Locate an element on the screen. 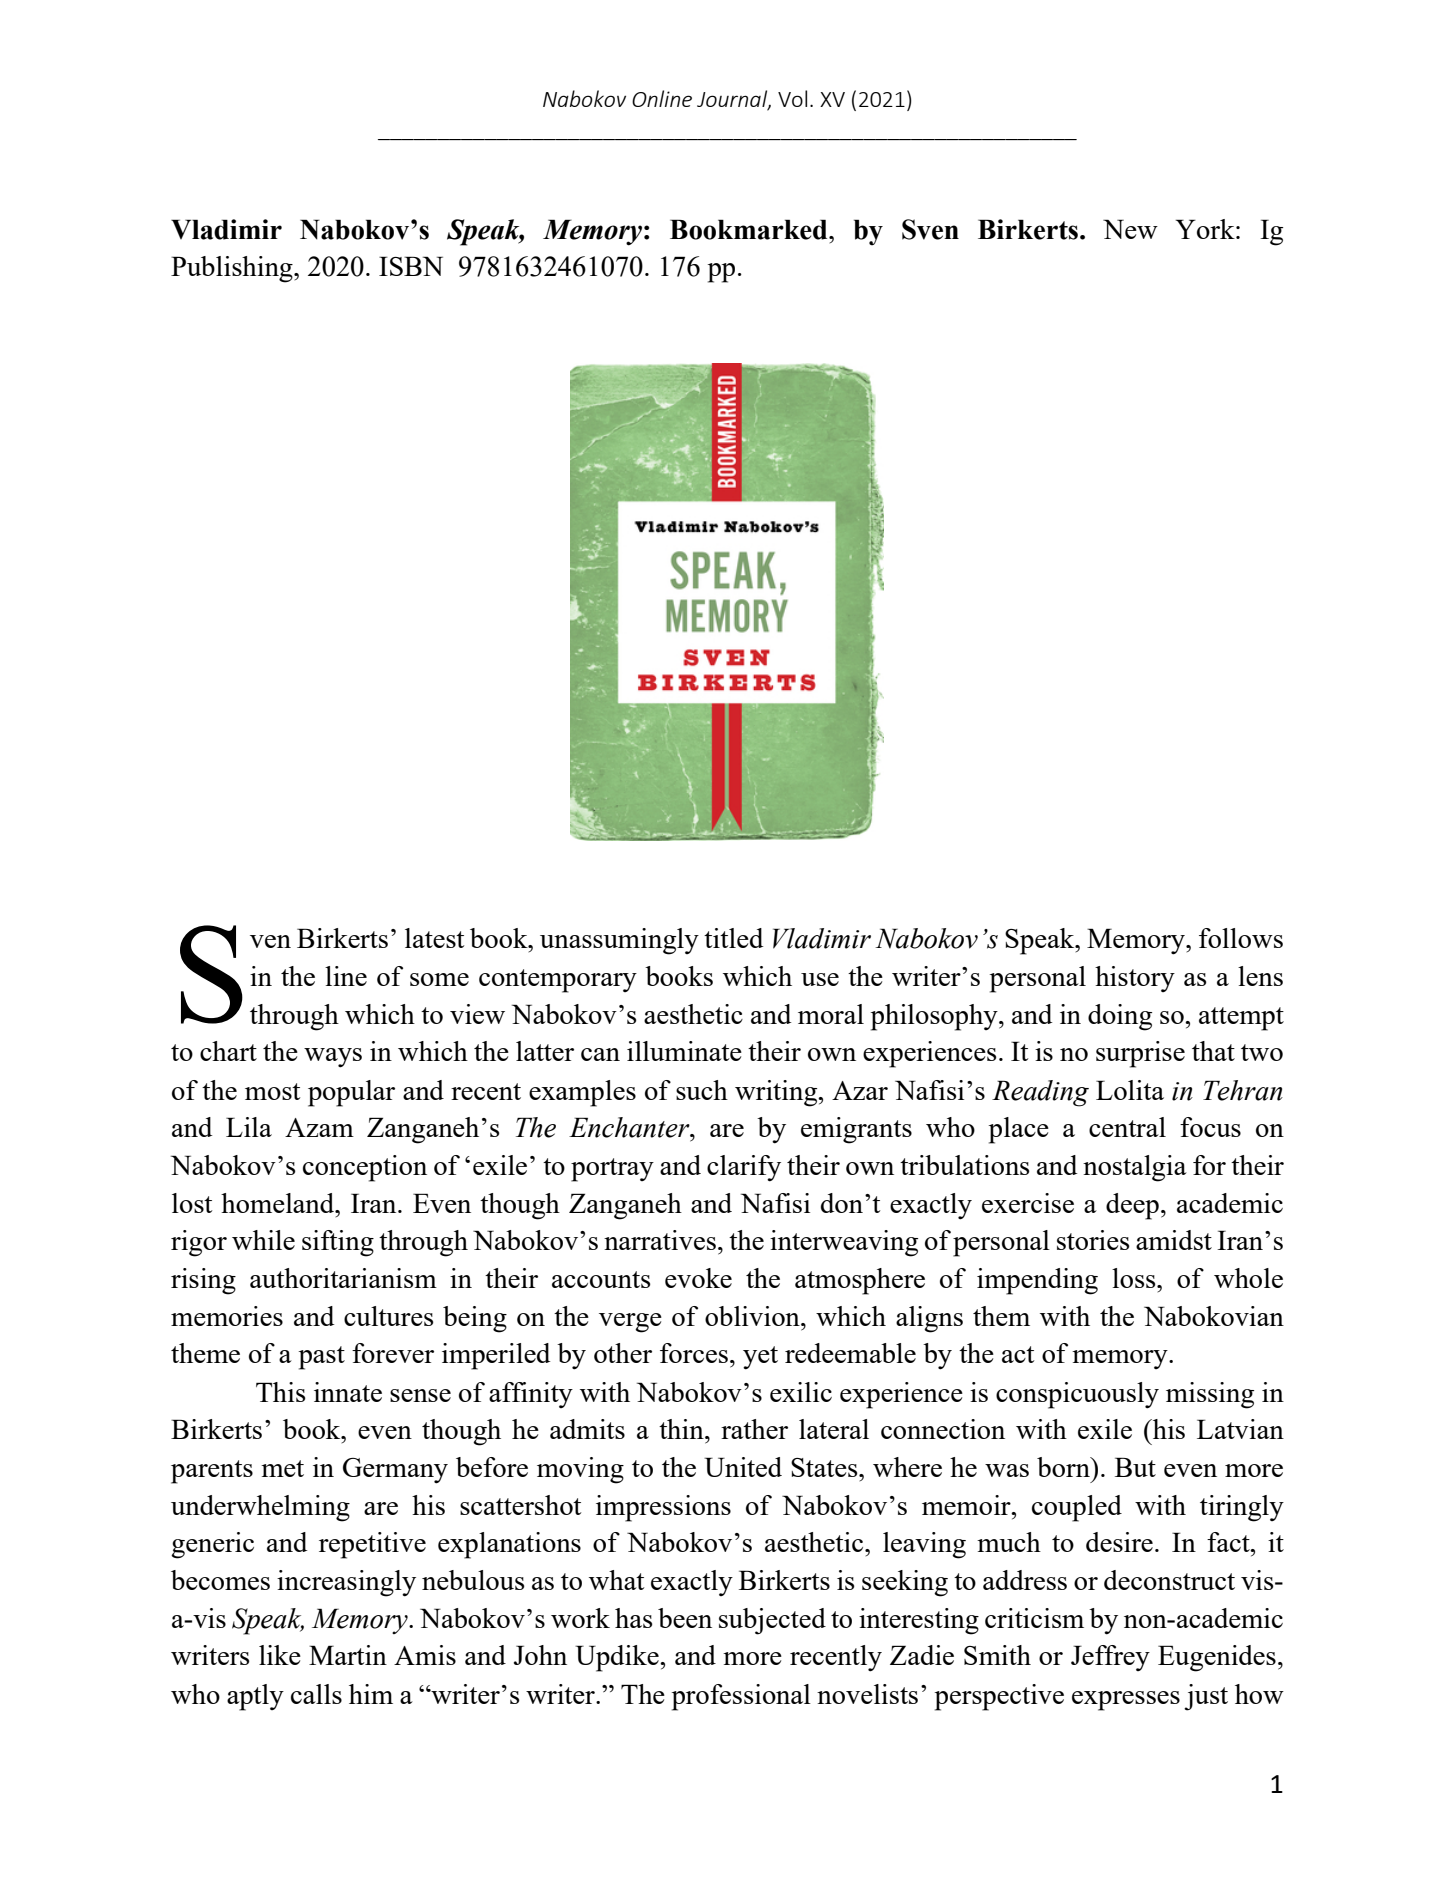  latest is located at coordinates (434, 938).
